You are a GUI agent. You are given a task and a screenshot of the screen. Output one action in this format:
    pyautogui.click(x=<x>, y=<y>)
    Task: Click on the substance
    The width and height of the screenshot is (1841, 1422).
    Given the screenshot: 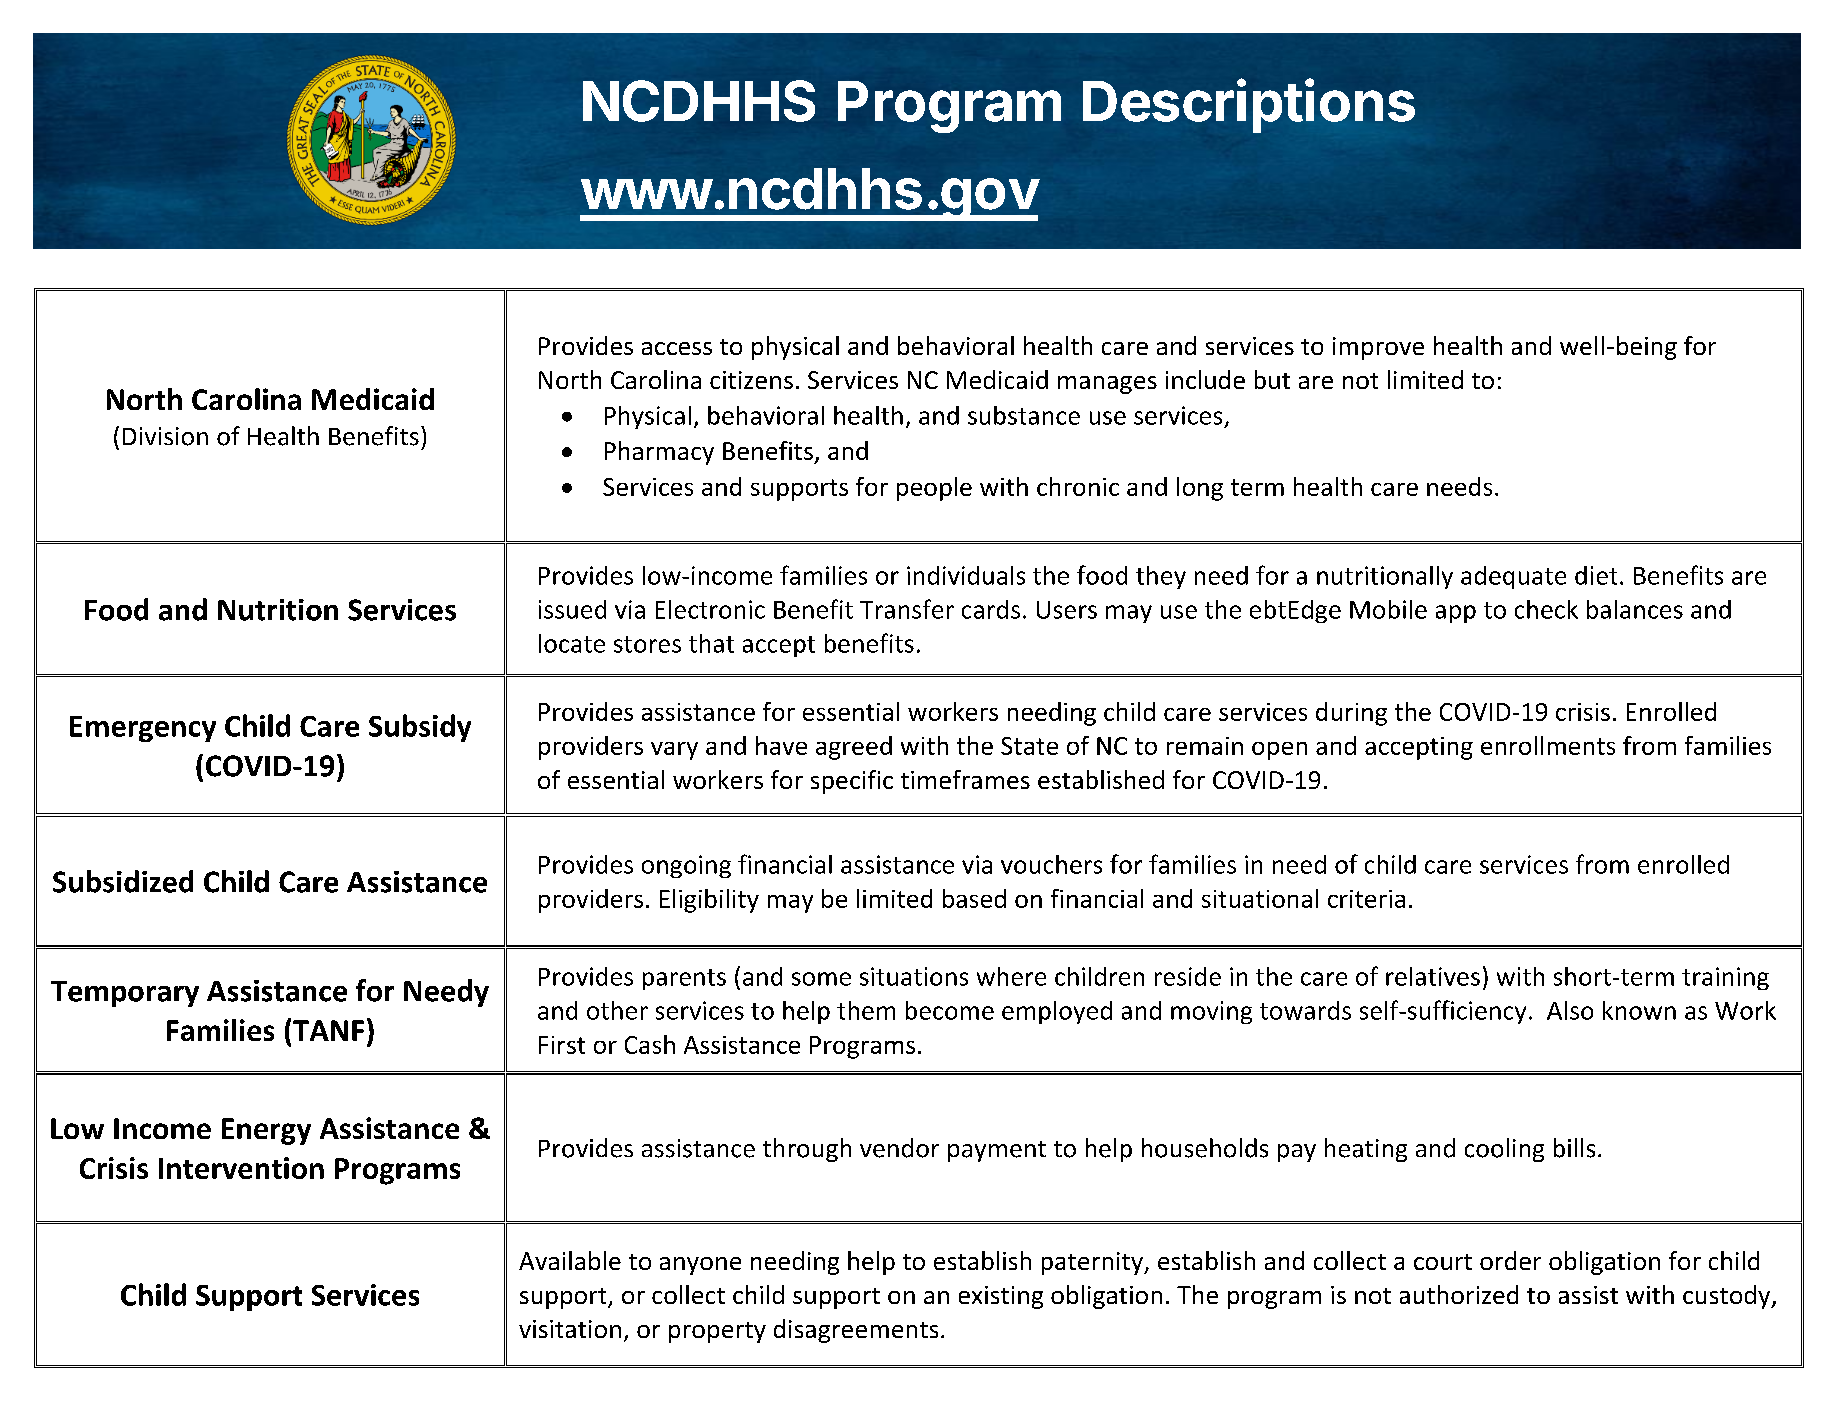 What is the action you would take?
    pyautogui.click(x=1024, y=415)
